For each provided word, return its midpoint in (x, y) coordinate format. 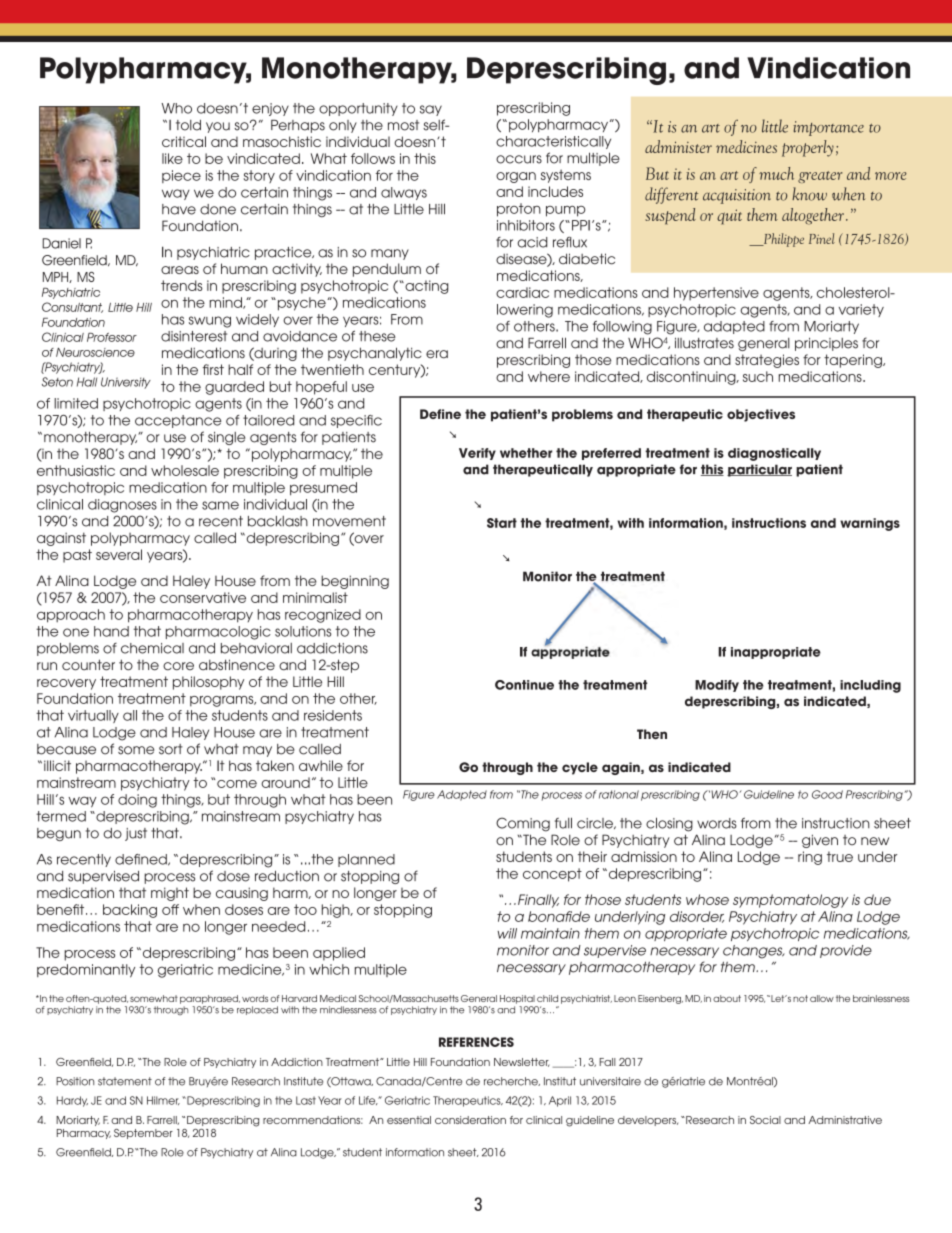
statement (125, 1081)
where (549, 376)
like (172, 158)
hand (111, 631)
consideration (470, 1120)
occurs (519, 159)
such (758, 376)
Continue (524, 685)
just (136, 834)
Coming (523, 824)
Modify (717, 686)
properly (808, 148)
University (126, 383)
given (820, 841)
